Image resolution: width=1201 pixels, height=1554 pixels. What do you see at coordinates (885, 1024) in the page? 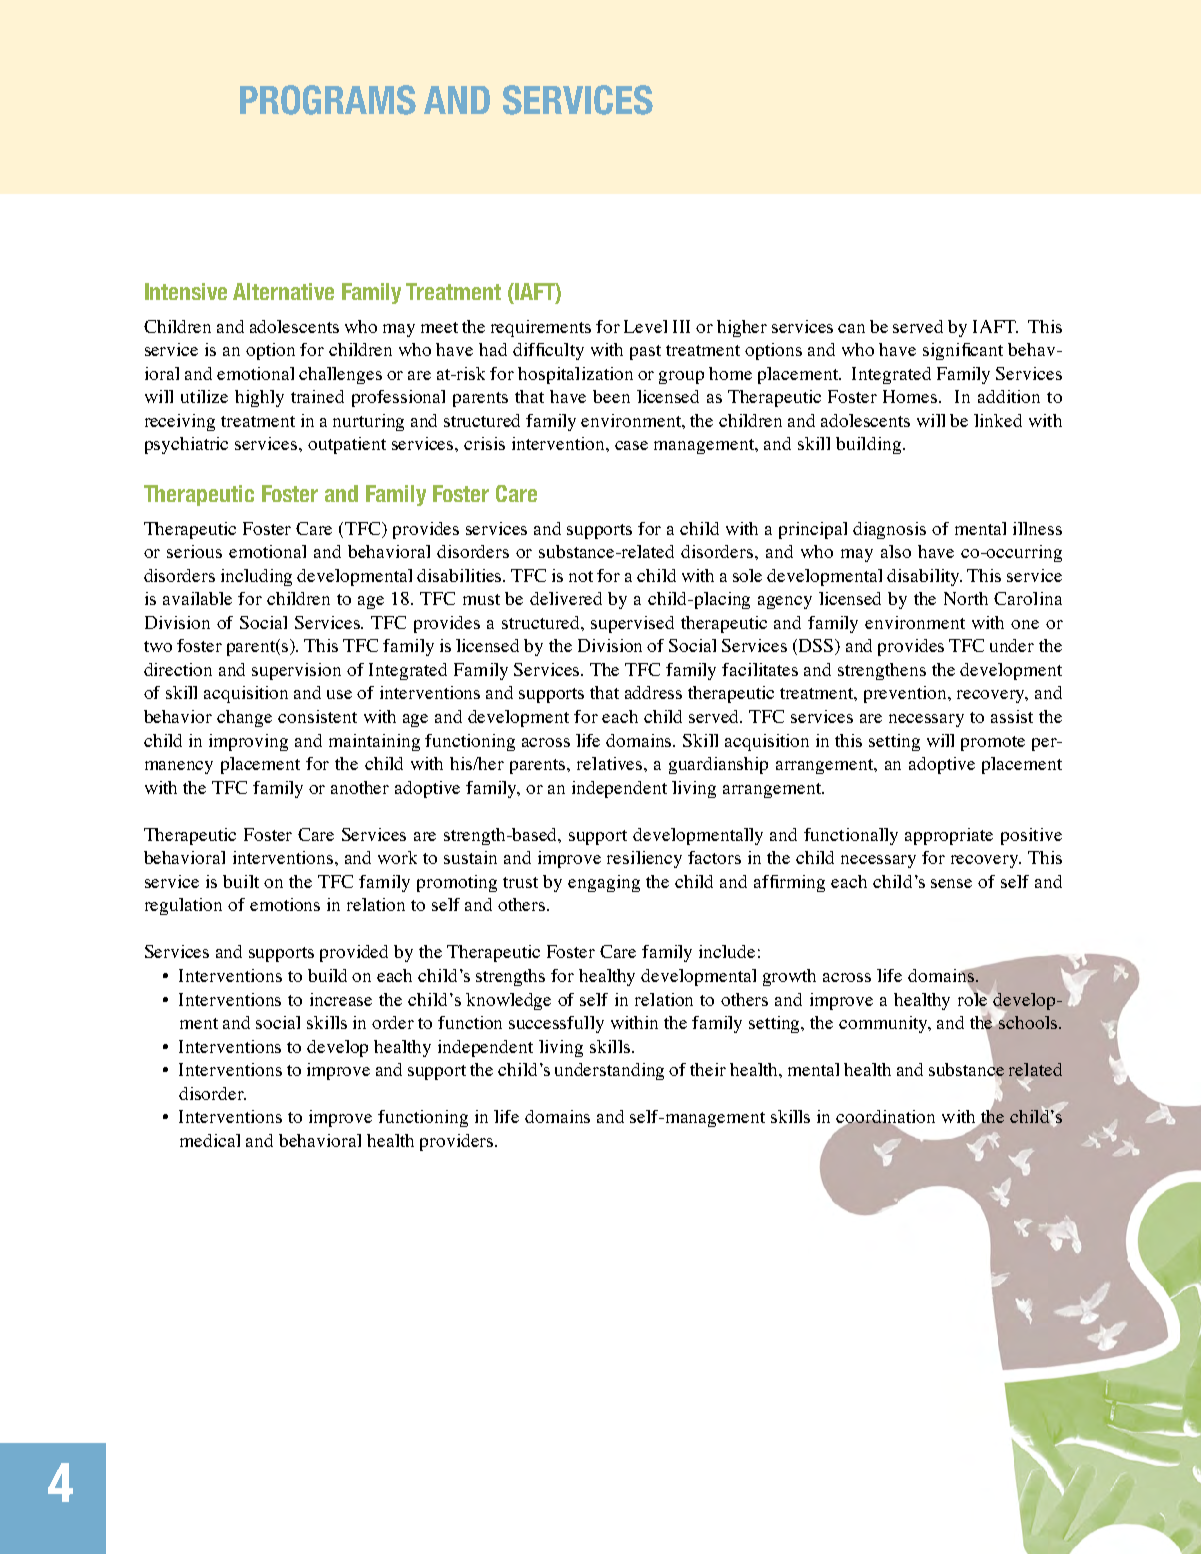
I see `community` at bounding box center [885, 1024].
